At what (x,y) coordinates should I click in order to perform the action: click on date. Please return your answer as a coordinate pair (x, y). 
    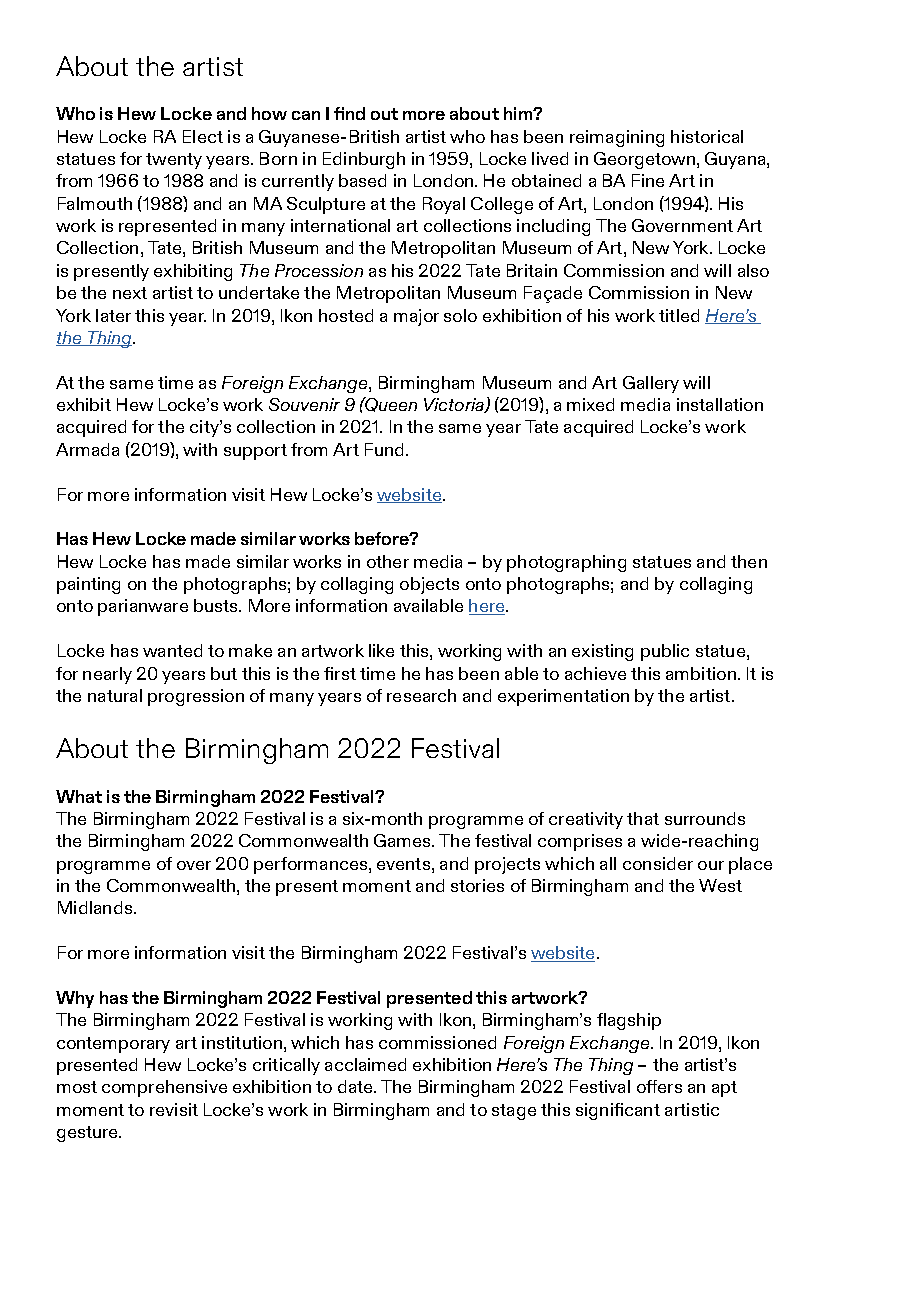
    Looking at the image, I should click on (356, 1086).
